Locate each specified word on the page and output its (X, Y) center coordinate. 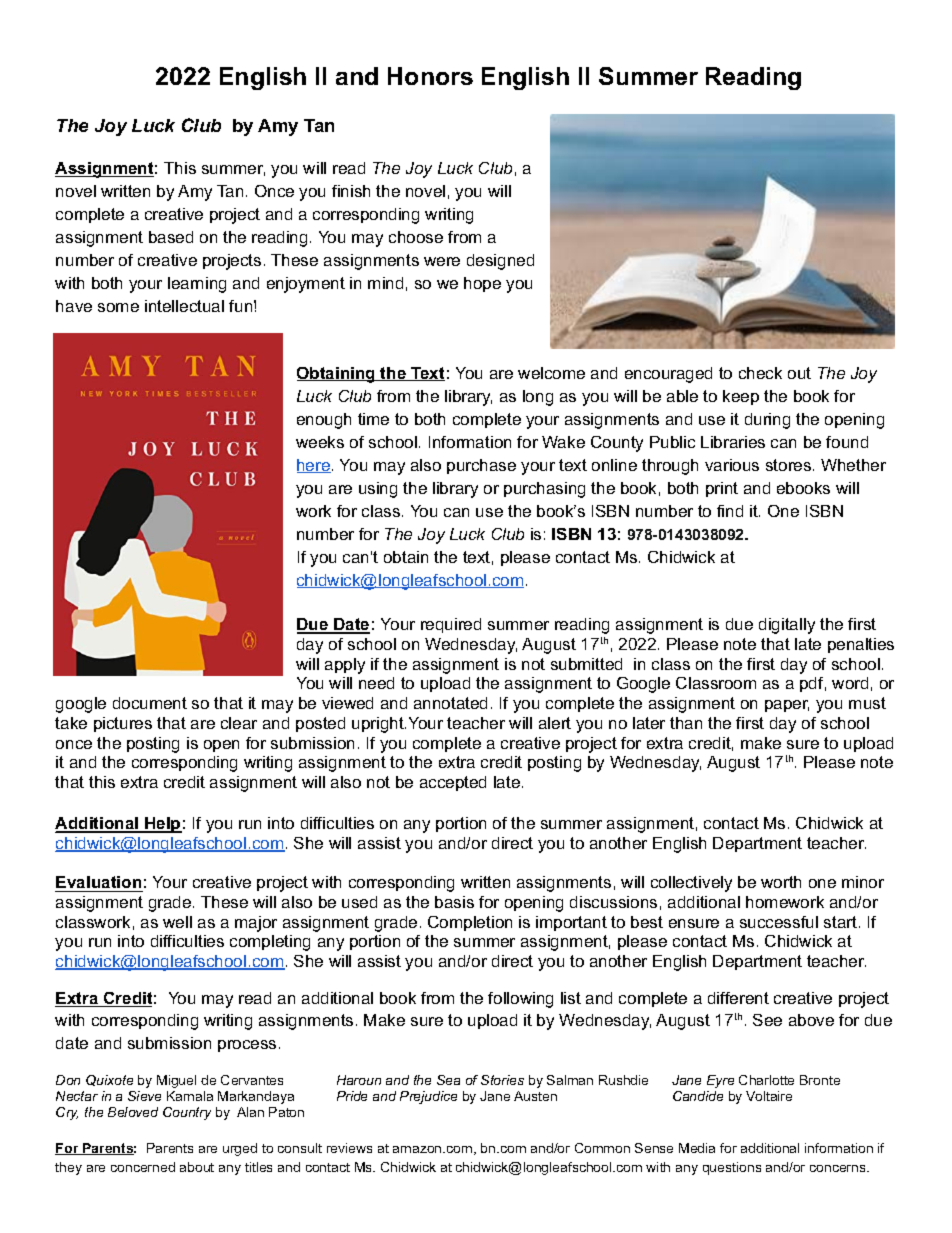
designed (500, 262)
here (314, 466)
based (171, 237)
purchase (481, 466)
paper (787, 706)
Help (162, 825)
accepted (453, 783)
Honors (430, 76)
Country (187, 1113)
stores (790, 465)
